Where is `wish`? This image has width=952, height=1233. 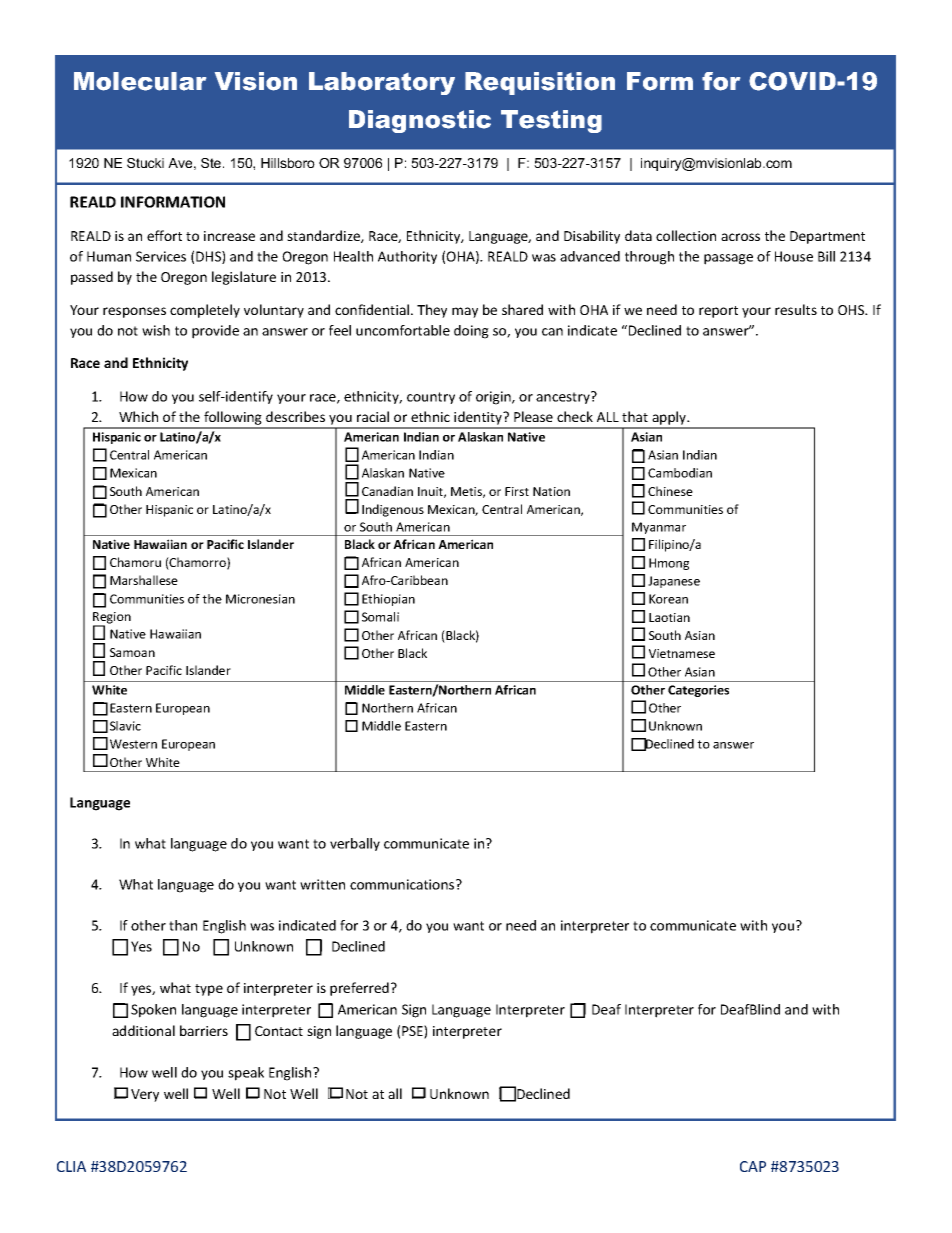 wish is located at coordinates (156, 330).
